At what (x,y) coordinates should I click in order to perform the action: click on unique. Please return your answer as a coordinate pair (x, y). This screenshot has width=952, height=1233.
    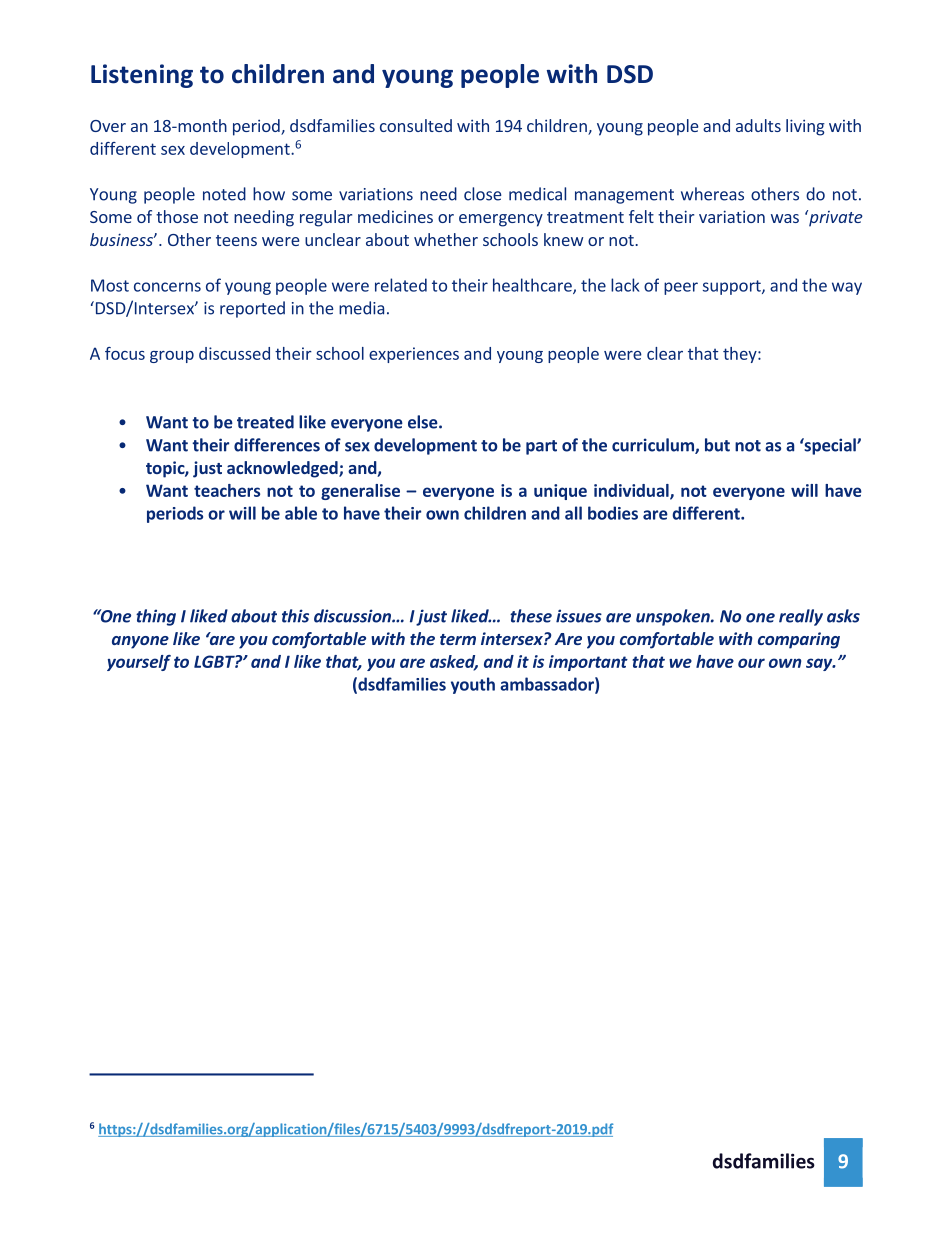
    Looking at the image, I should click on (560, 492).
